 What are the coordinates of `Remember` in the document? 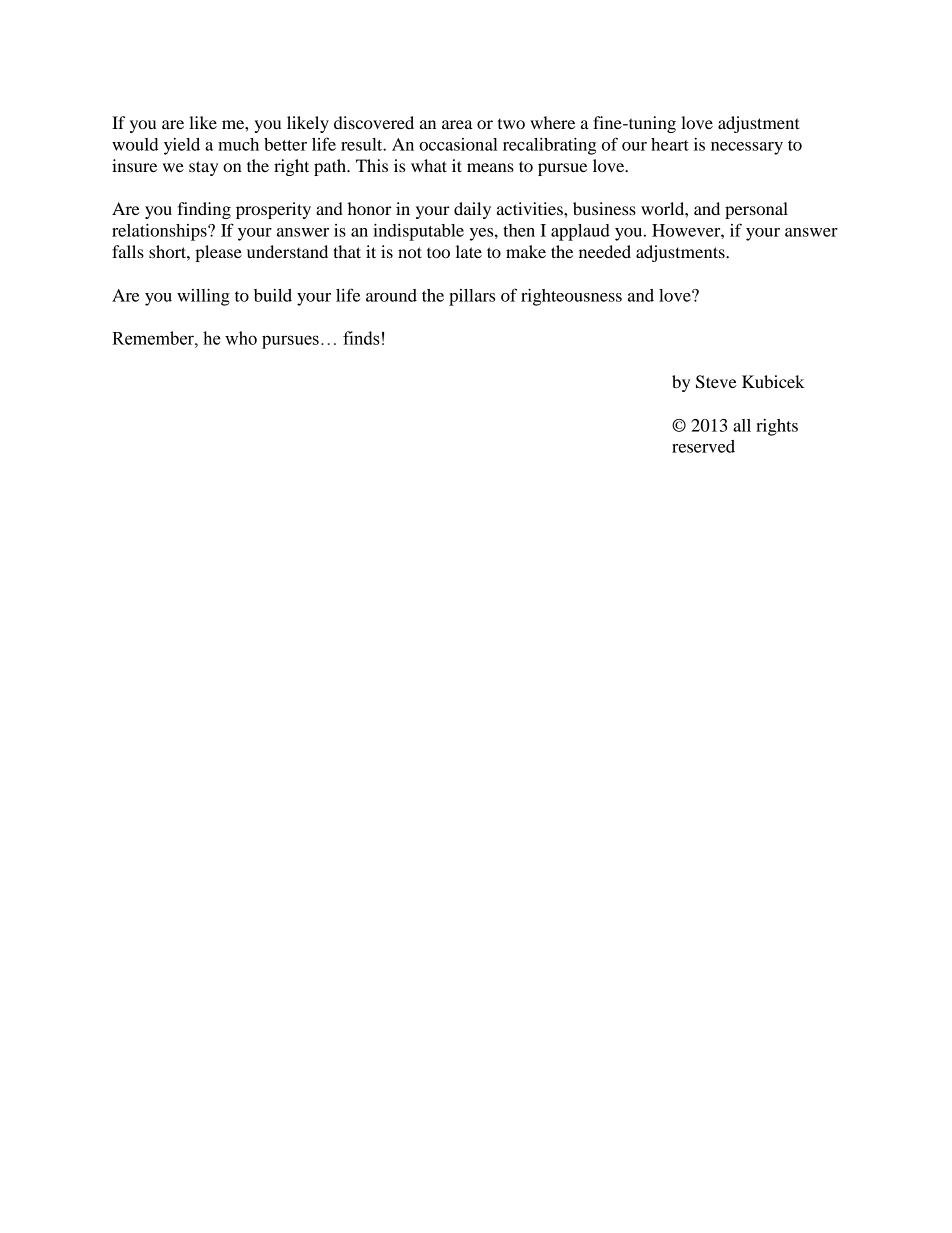 It's located at (154, 338).
